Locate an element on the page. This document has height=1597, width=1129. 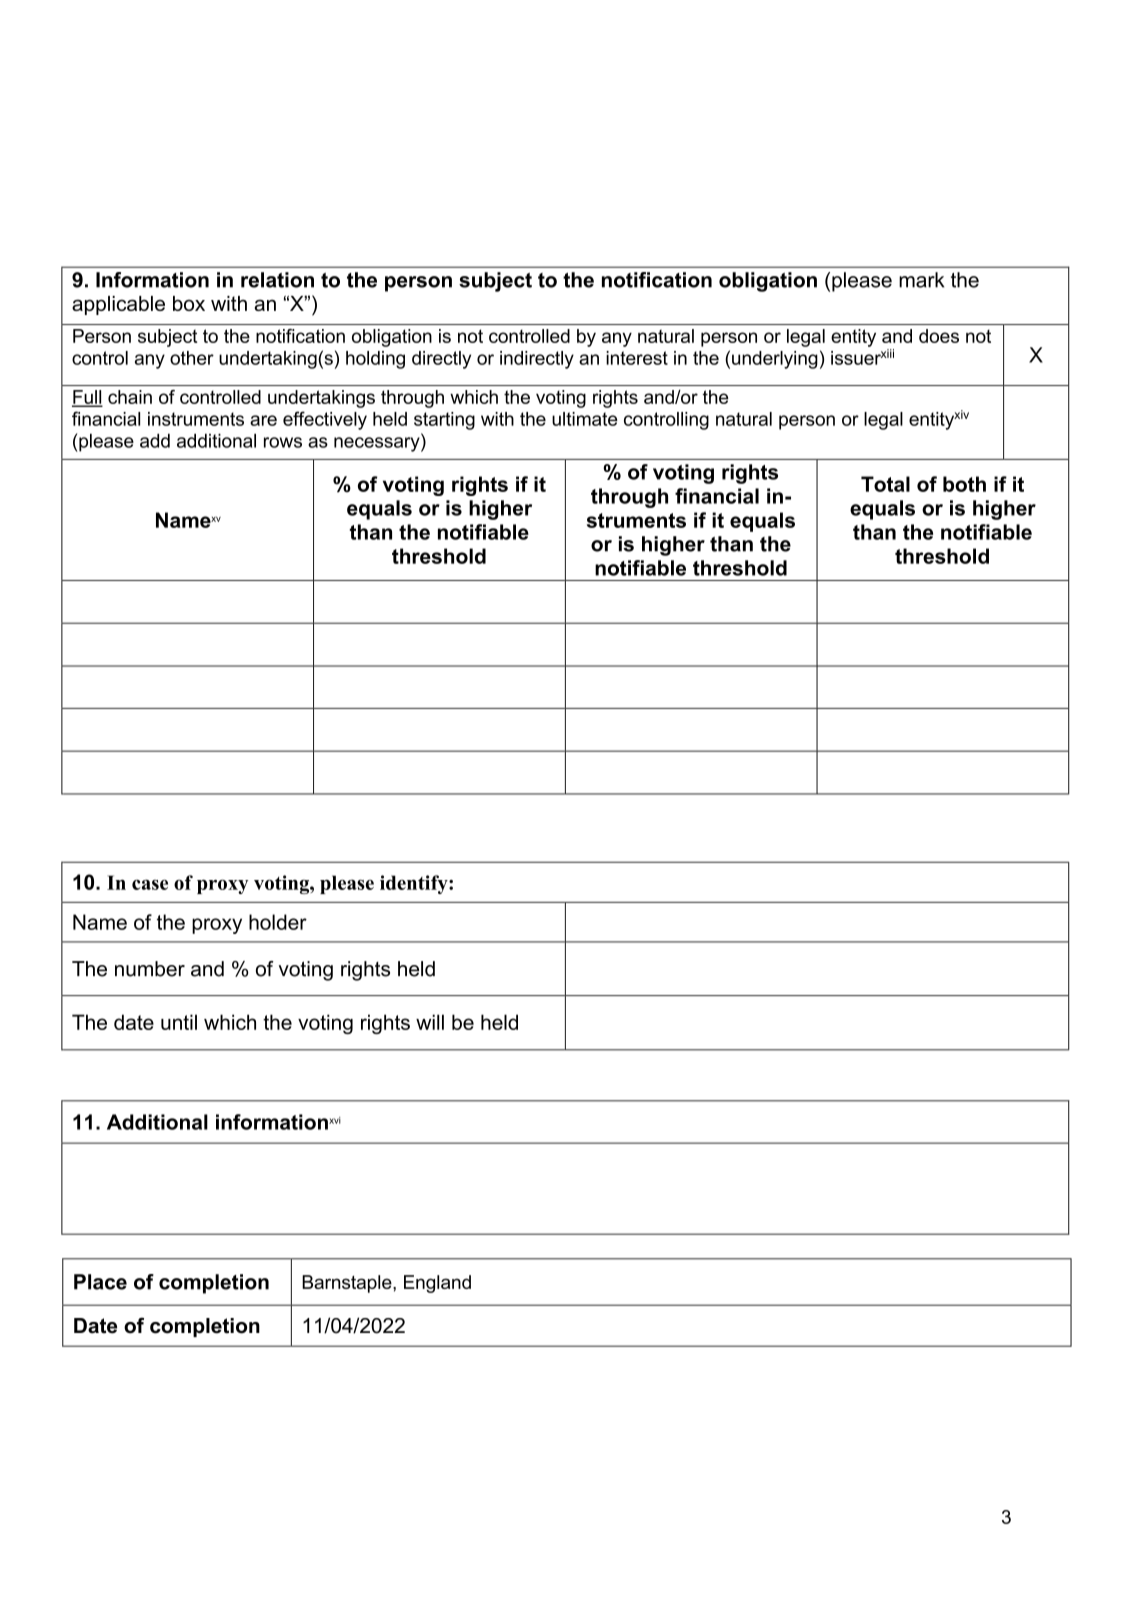
interest is located at coordinates (637, 358).
